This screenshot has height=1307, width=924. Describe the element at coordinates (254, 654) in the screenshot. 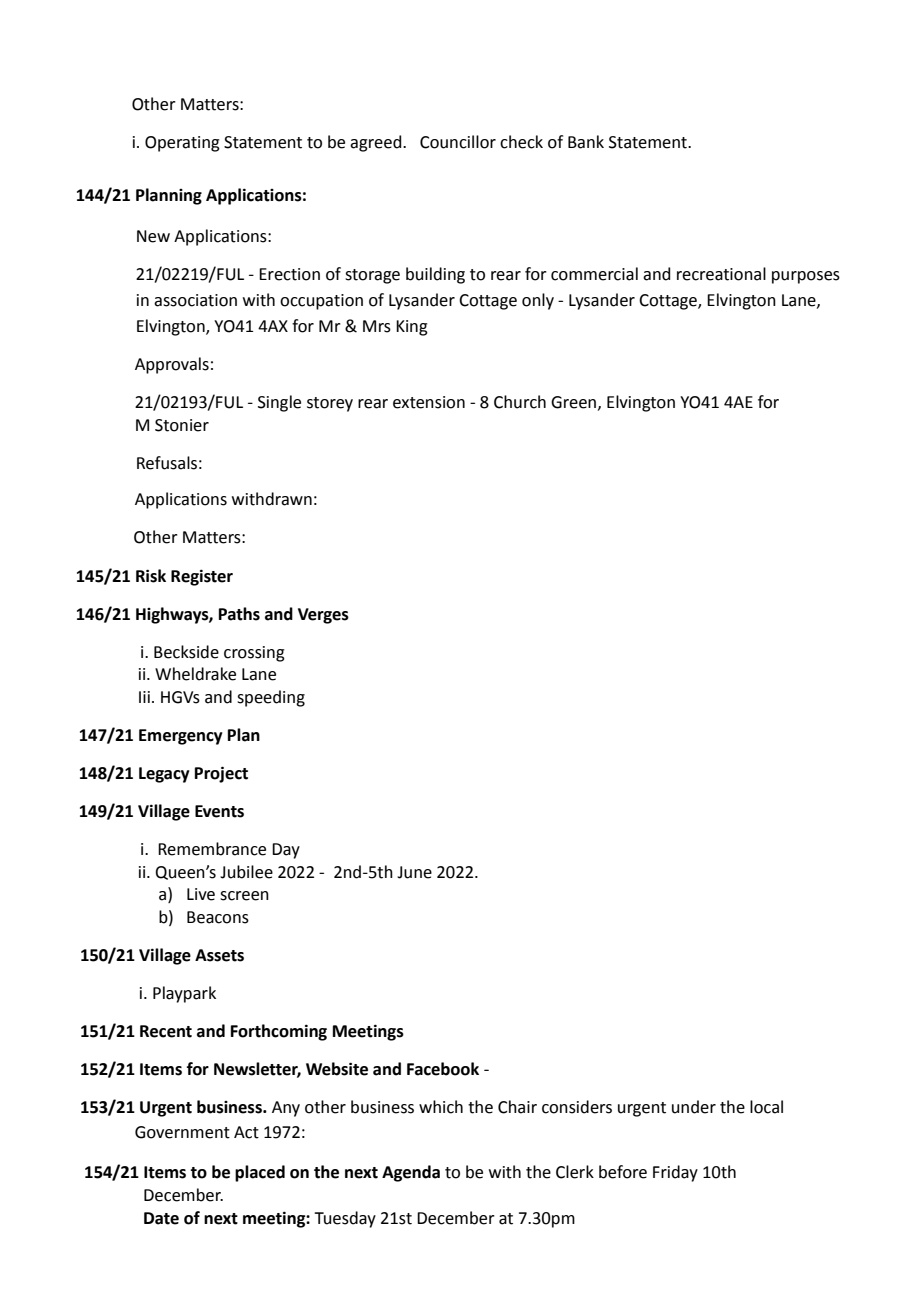

I see `crossing` at that location.
